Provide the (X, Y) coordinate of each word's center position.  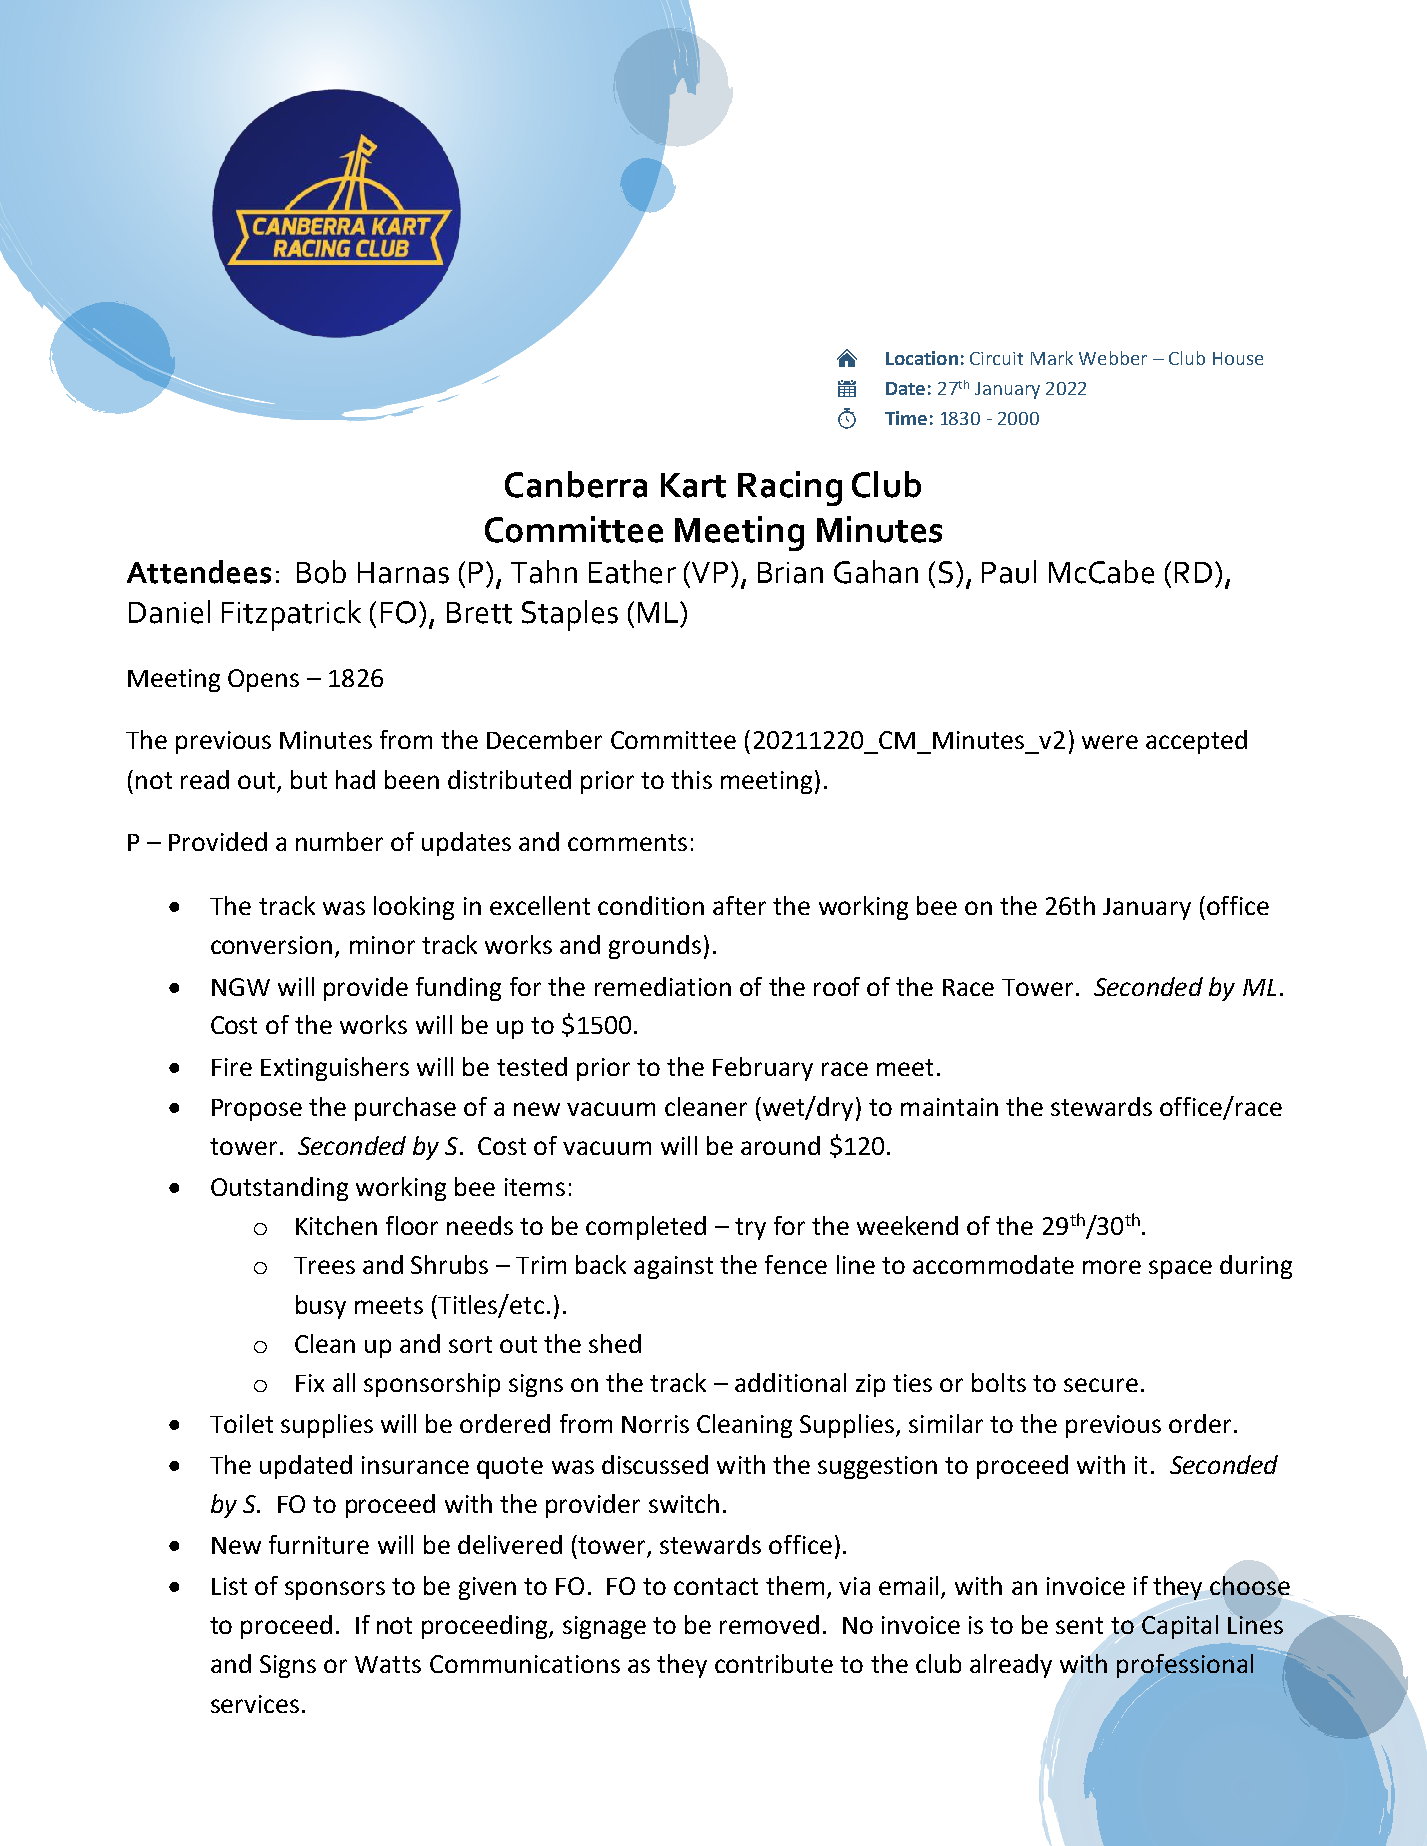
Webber (1113, 358)
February (763, 1069)
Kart (693, 485)
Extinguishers (335, 1069)
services (255, 1704)
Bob (321, 572)
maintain (949, 1107)
